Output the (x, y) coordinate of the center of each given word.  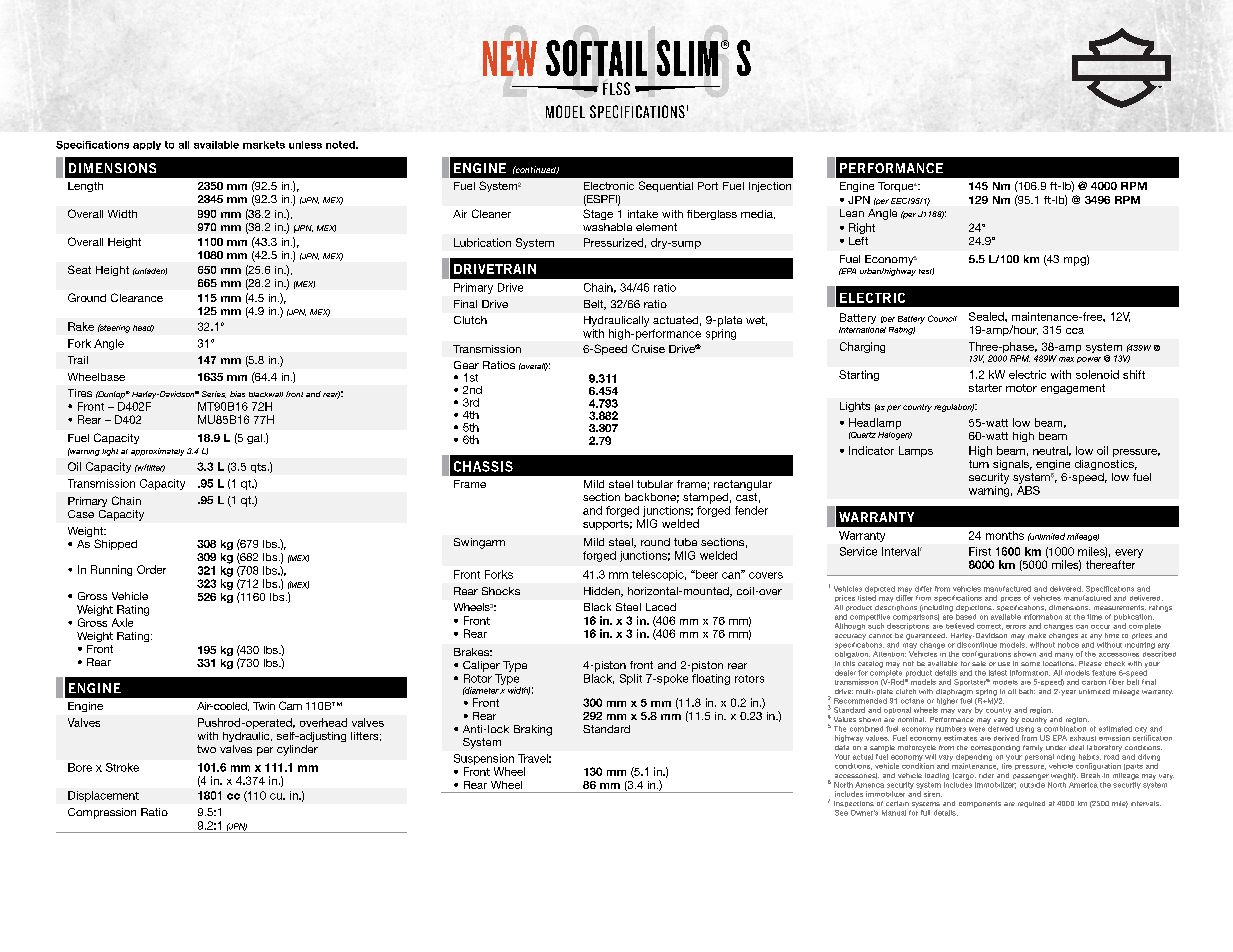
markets (264, 145)
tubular (655, 484)
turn (979, 464)
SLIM (688, 58)
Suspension (484, 759)
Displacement (103, 796)
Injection (770, 187)
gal (254, 439)
